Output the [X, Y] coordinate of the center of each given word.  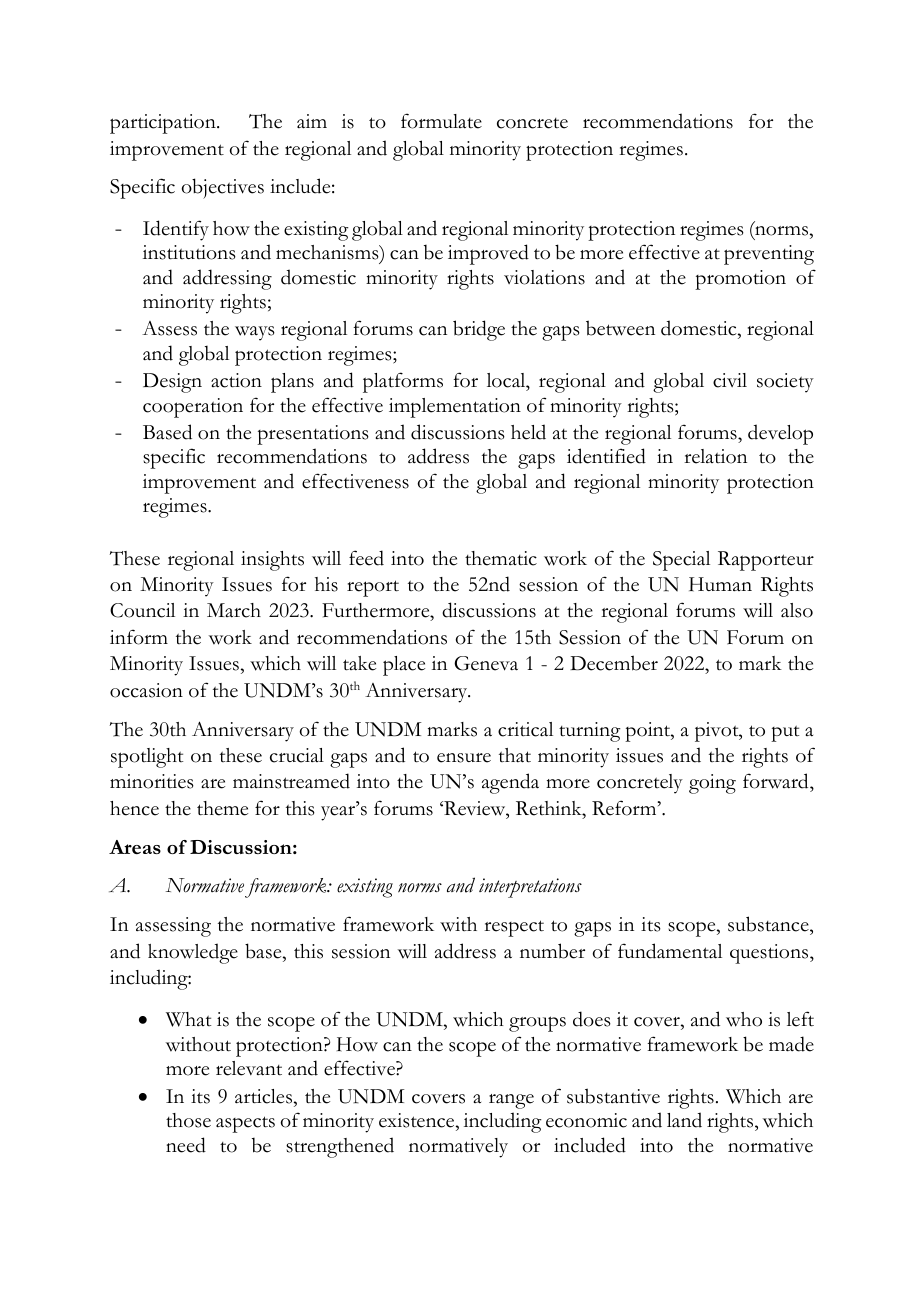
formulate [441, 121]
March [234, 610]
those [188, 1120]
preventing [769, 255]
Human [720, 584]
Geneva [486, 663]
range [511, 1101]
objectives [223, 188]
